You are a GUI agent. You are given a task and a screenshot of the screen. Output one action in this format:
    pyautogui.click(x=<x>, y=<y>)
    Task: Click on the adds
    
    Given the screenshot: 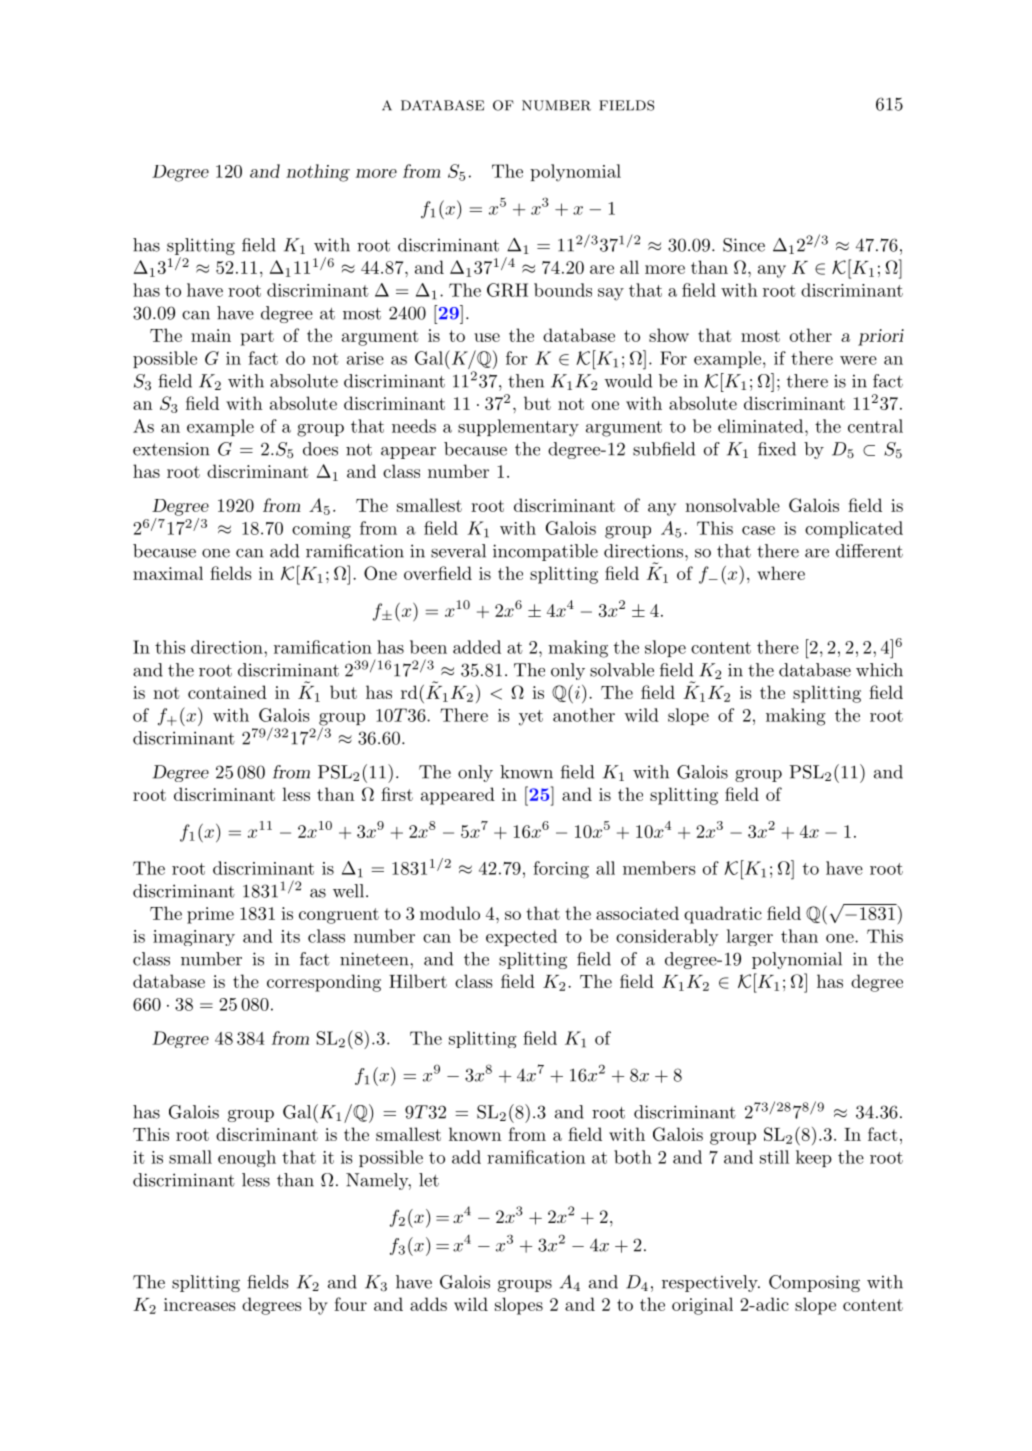 What is the action you would take?
    pyautogui.click(x=428, y=1304)
